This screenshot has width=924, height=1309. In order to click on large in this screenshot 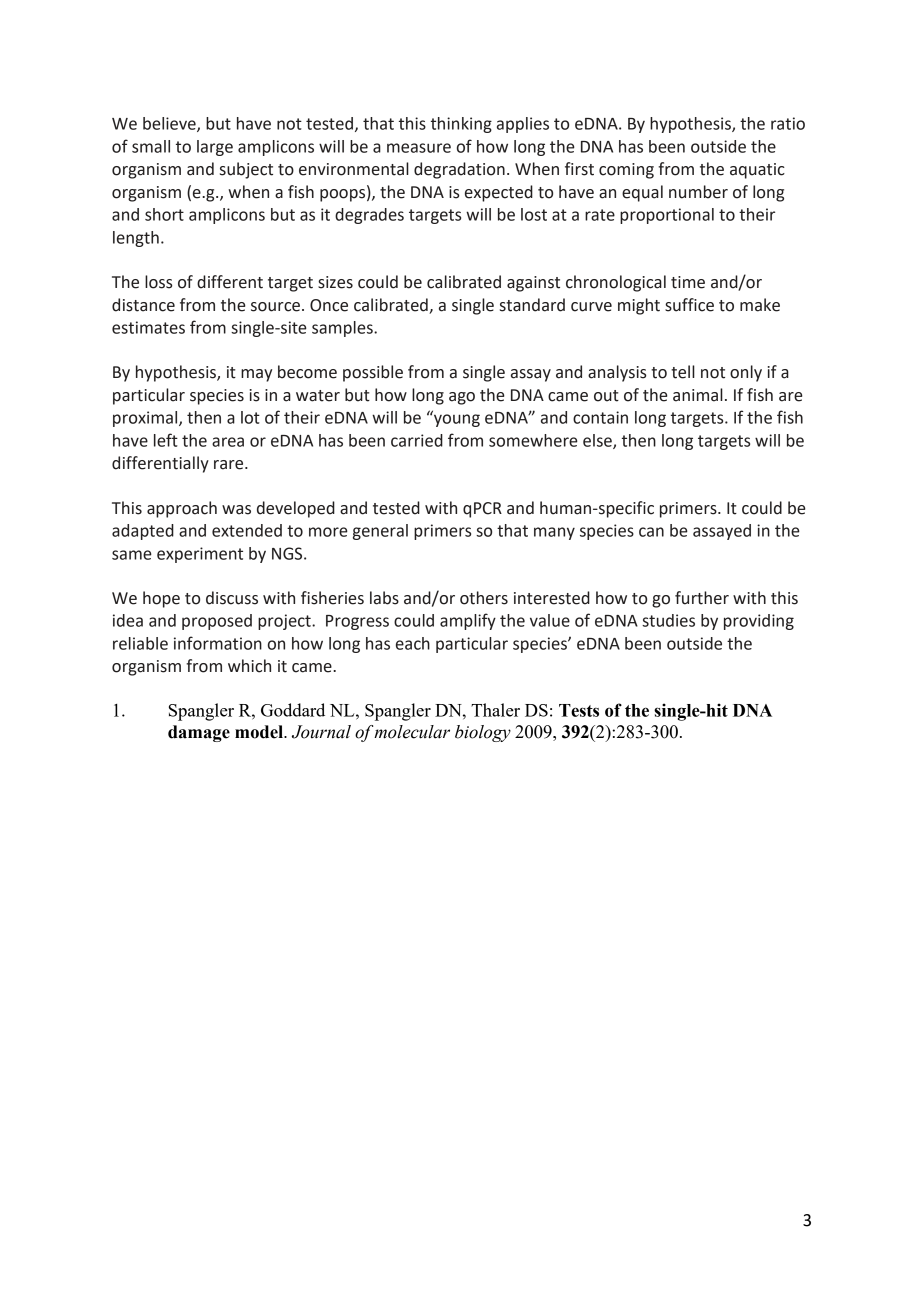, I will do `click(215, 148)`.
